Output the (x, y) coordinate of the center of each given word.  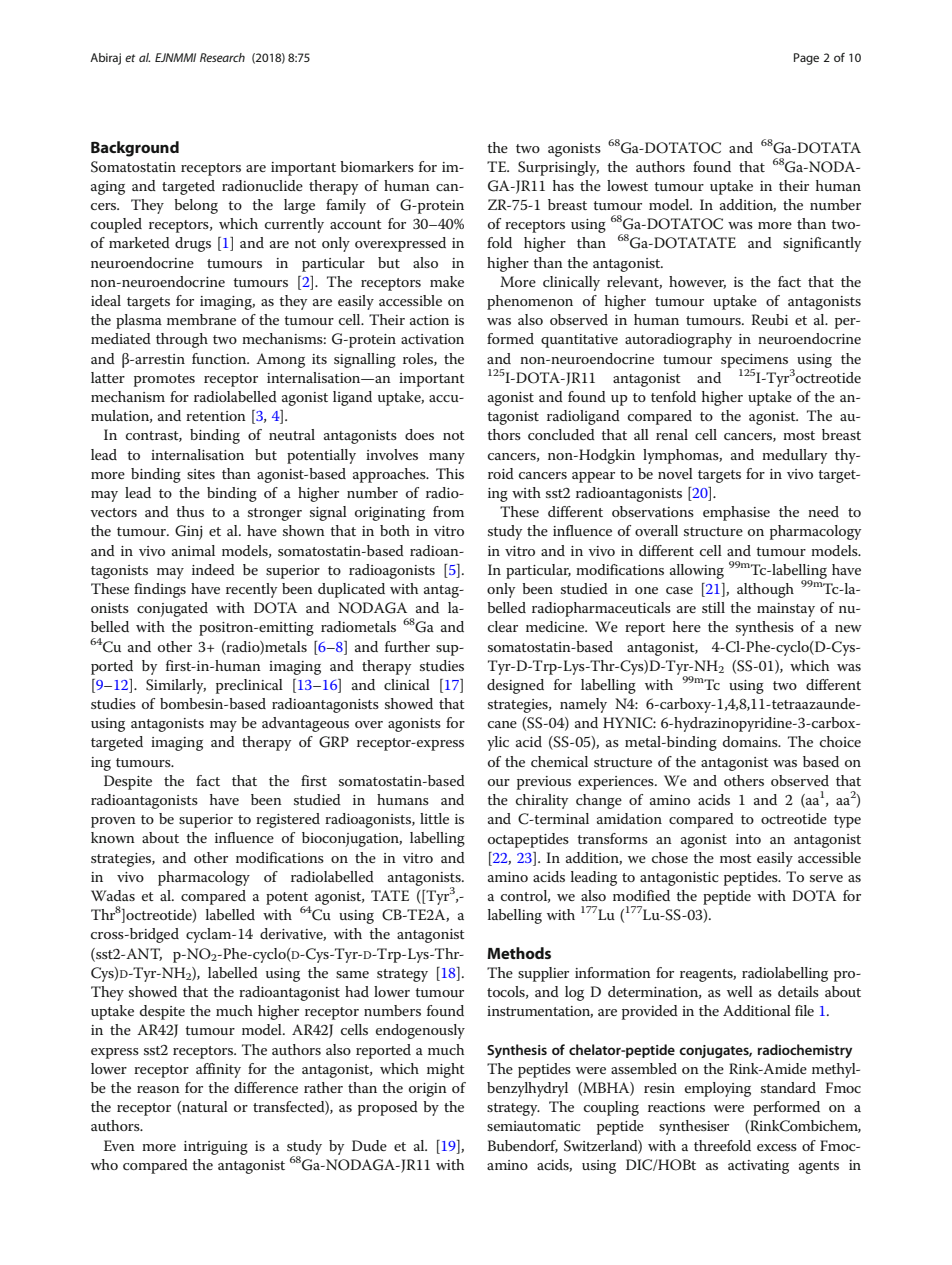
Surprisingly (558, 168)
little (434, 818)
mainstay (786, 610)
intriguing (216, 1148)
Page (806, 59)
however (697, 282)
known (113, 837)
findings (160, 590)
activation (432, 339)
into (748, 839)
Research (222, 57)
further (407, 646)
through (182, 340)
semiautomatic (533, 1126)
